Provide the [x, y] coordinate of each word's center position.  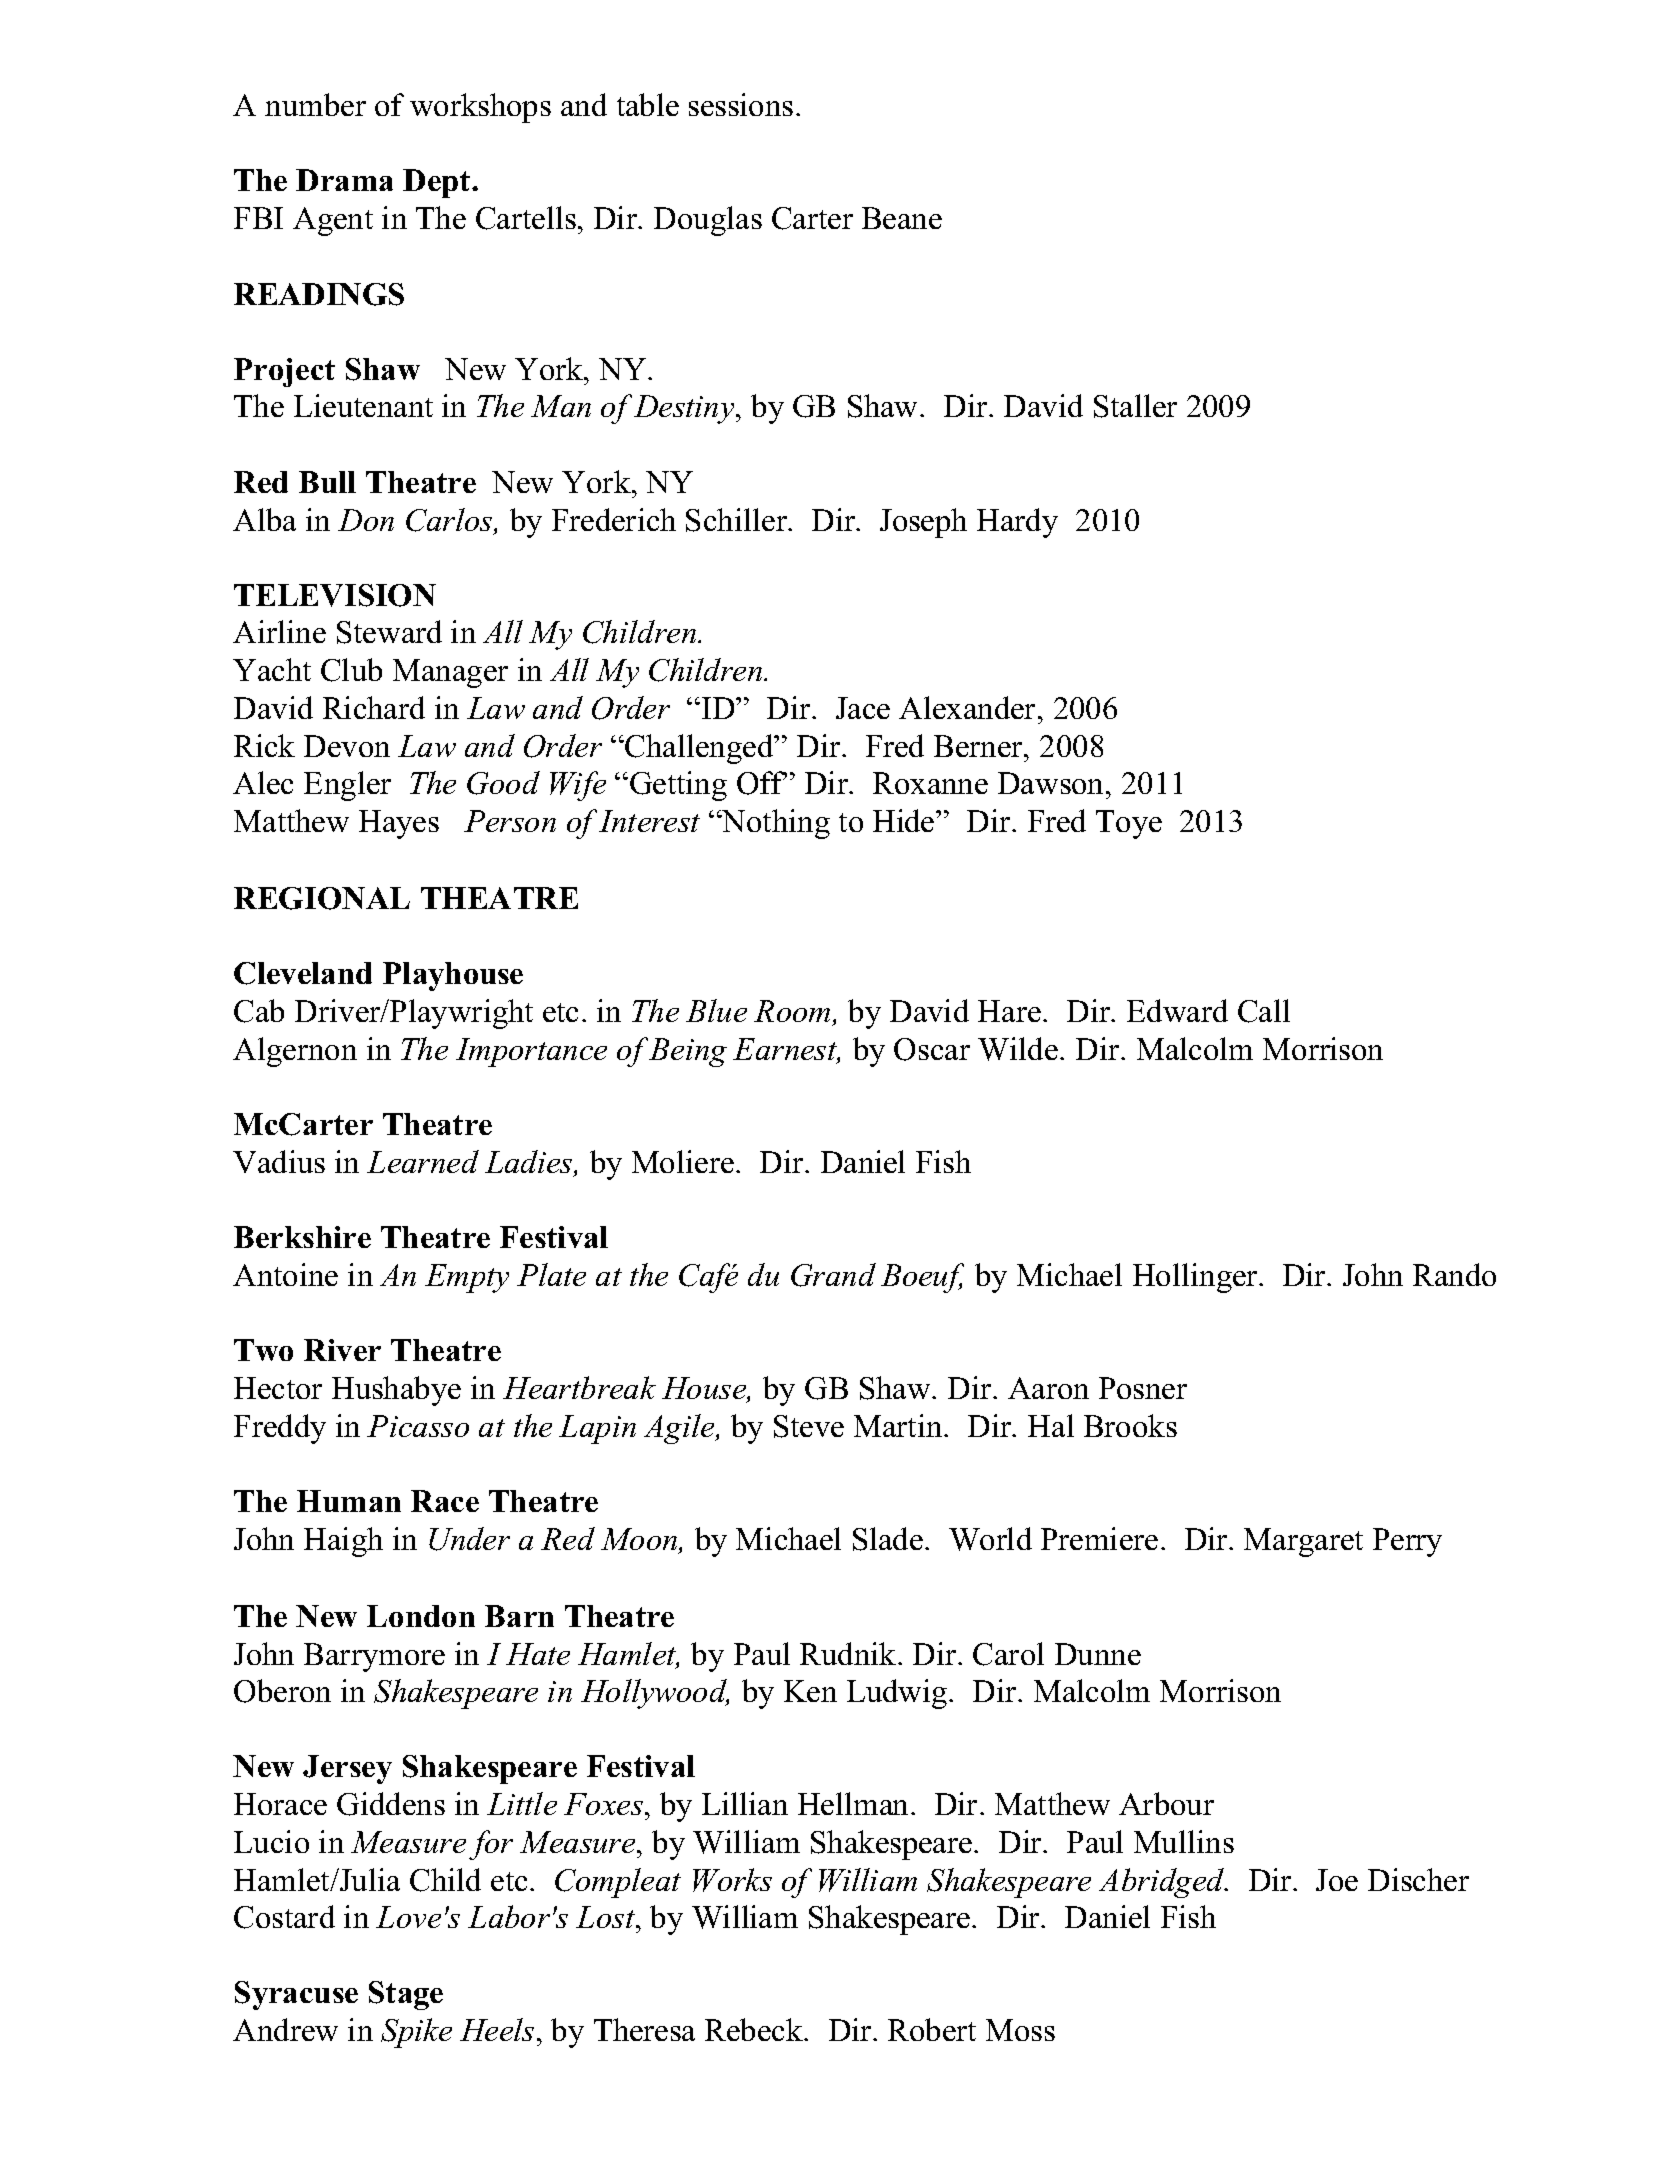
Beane [902, 218]
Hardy [1017, 523]
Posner [1143, 1388]
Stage [406, 1995]
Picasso [418, 1426]
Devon [347, 746]
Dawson [1052, 783]
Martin [899, 1425]
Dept [438, 183]
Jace [863, 708]
